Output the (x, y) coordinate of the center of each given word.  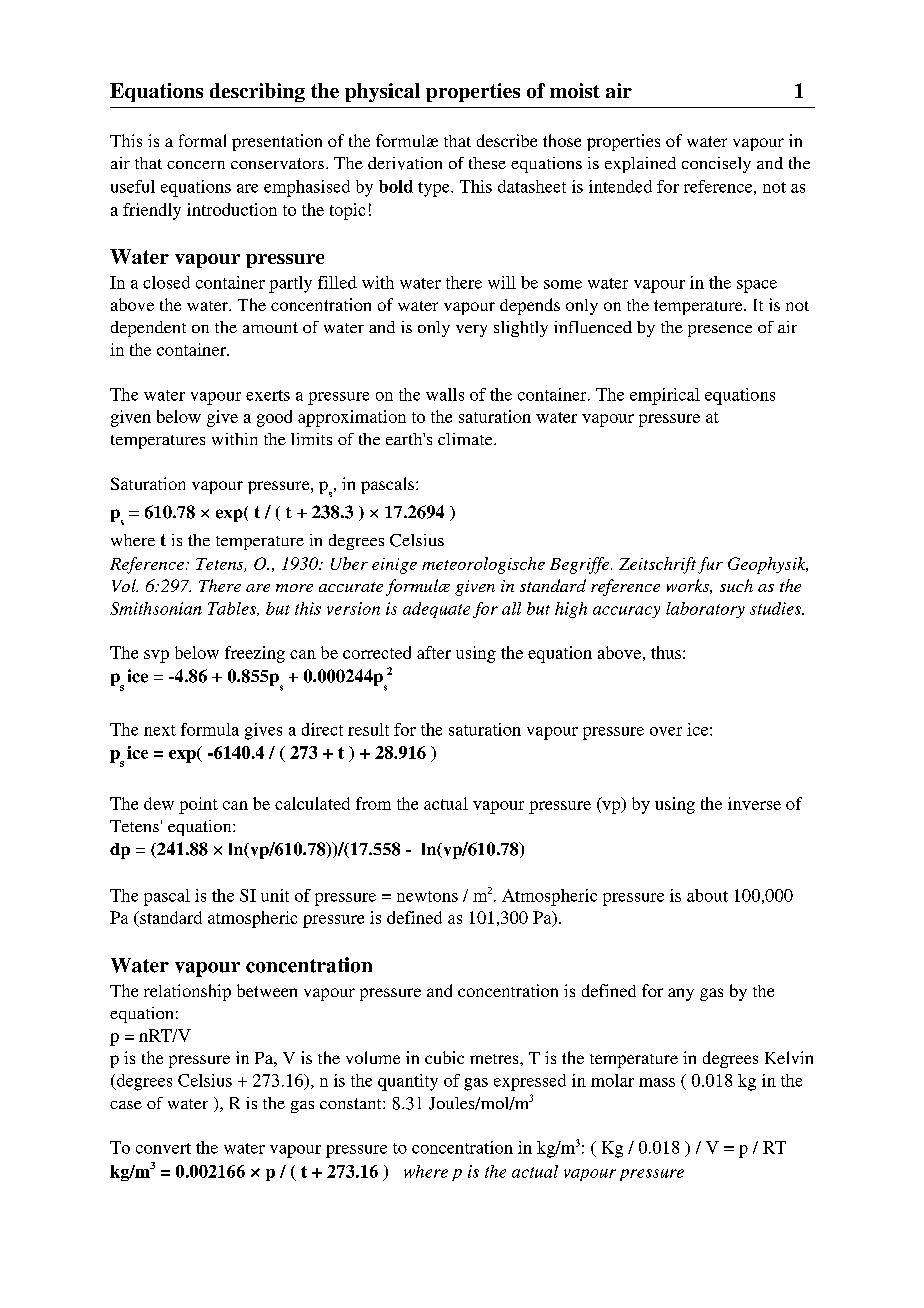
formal (202, 140)
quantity (408, 1082)
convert (163, 1148)
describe (507, 140)
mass (657, 1082)
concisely (716, 165)
